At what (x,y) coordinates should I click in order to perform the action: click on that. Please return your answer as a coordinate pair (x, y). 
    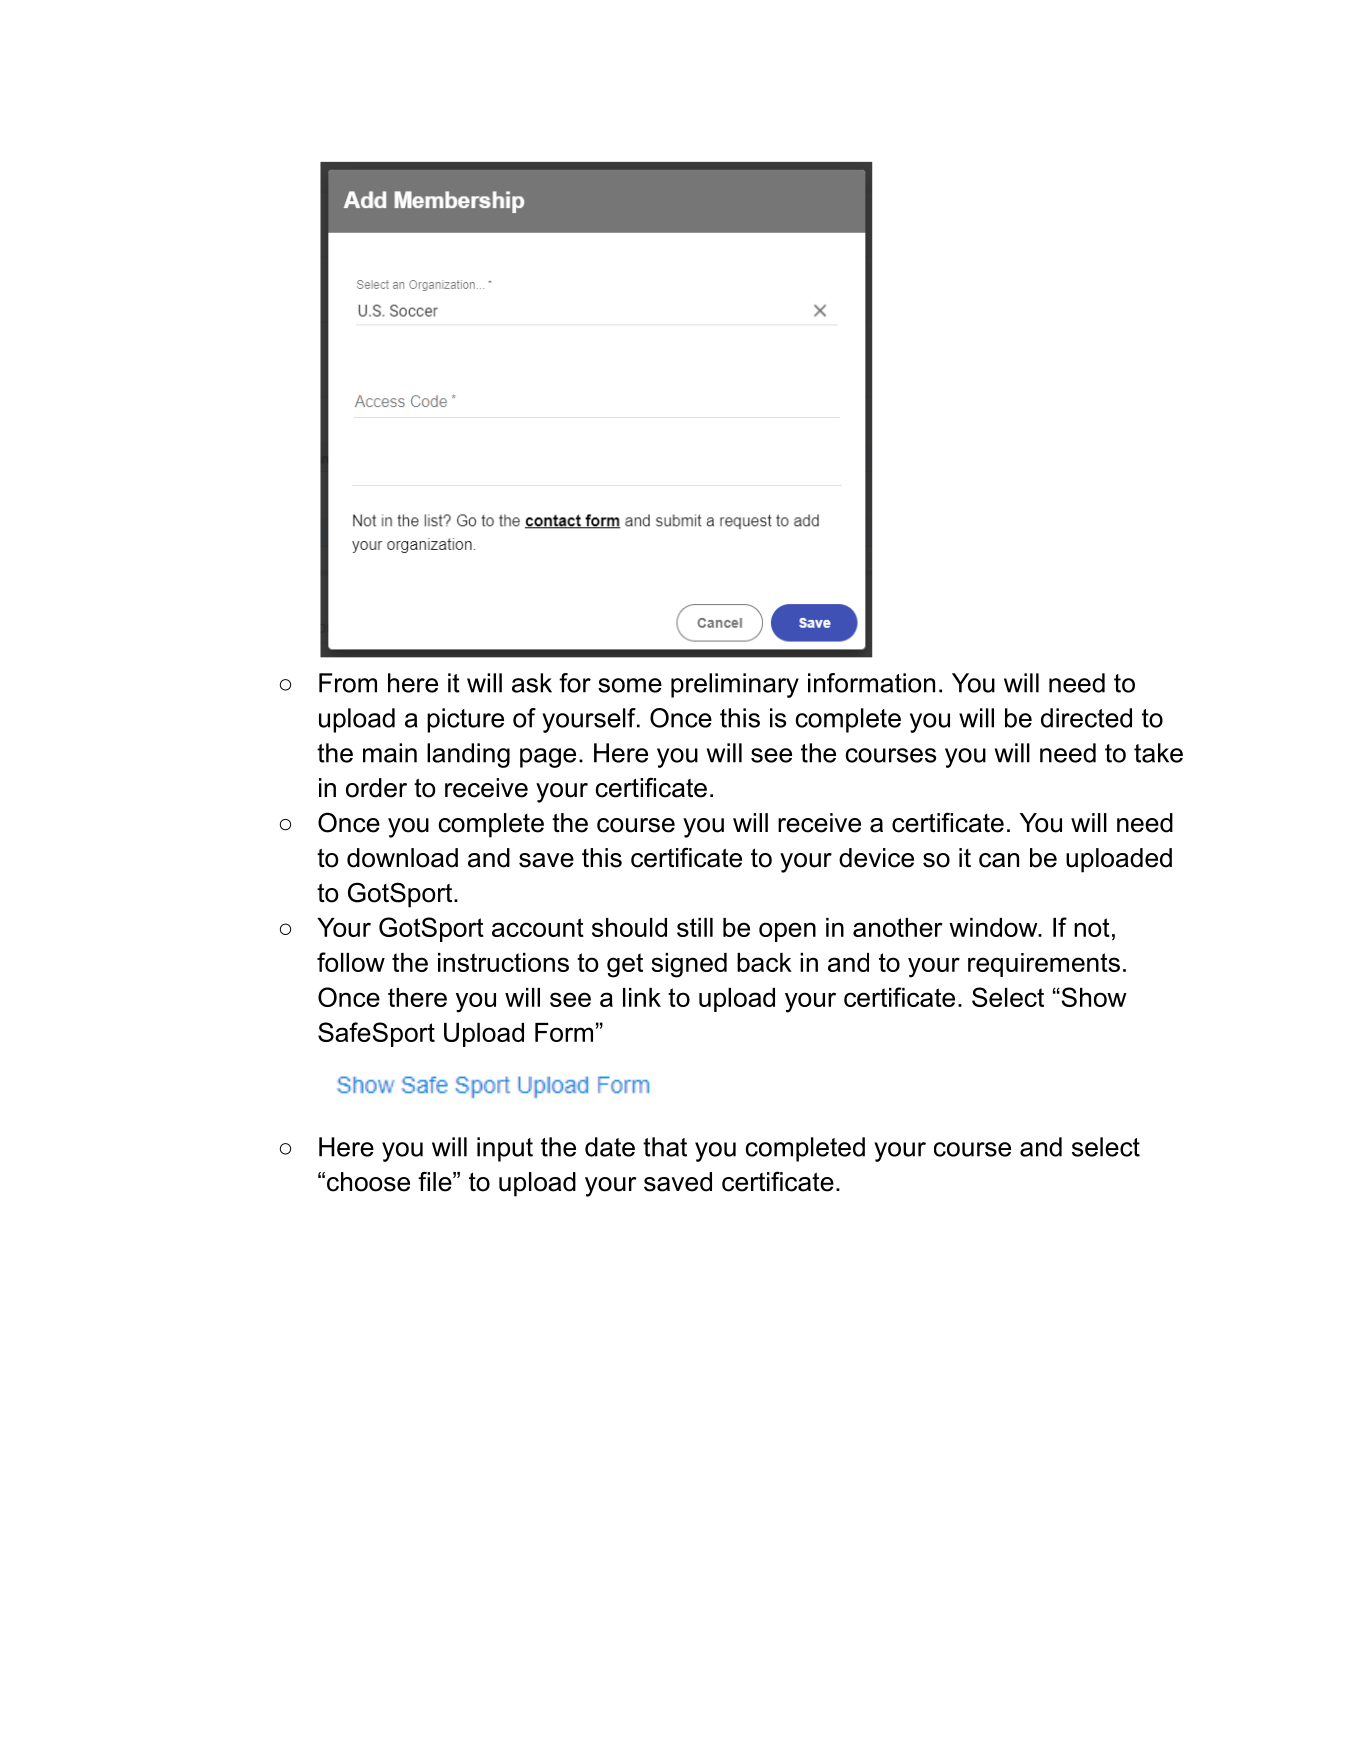
    Looking at the image, I should click on (665, 1147).
